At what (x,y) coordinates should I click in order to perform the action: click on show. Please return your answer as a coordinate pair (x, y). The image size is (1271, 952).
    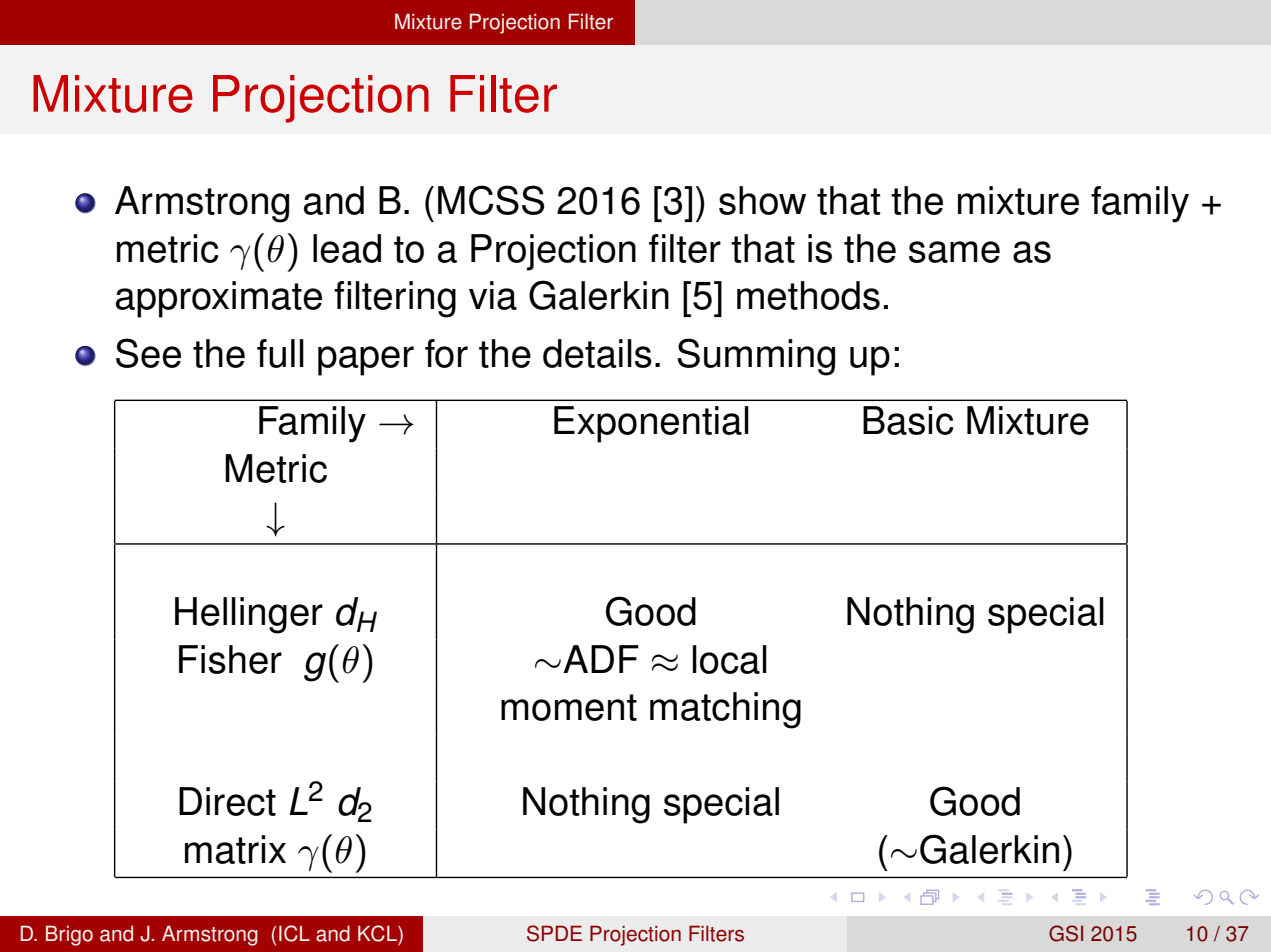
    Looking at the image, I should click on (762, 200).
